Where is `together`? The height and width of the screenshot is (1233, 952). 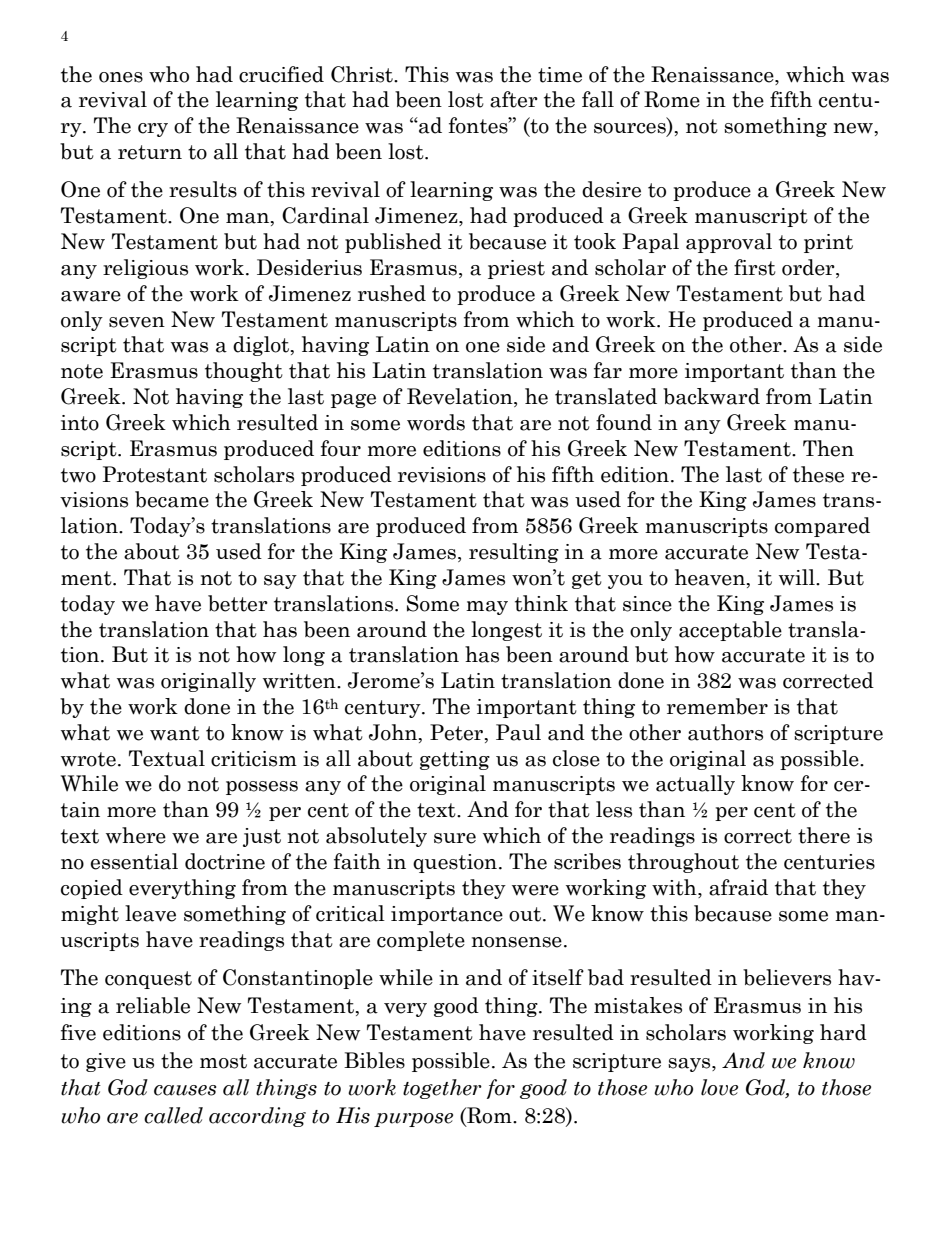
together is located at coordinates (442, 1089).
